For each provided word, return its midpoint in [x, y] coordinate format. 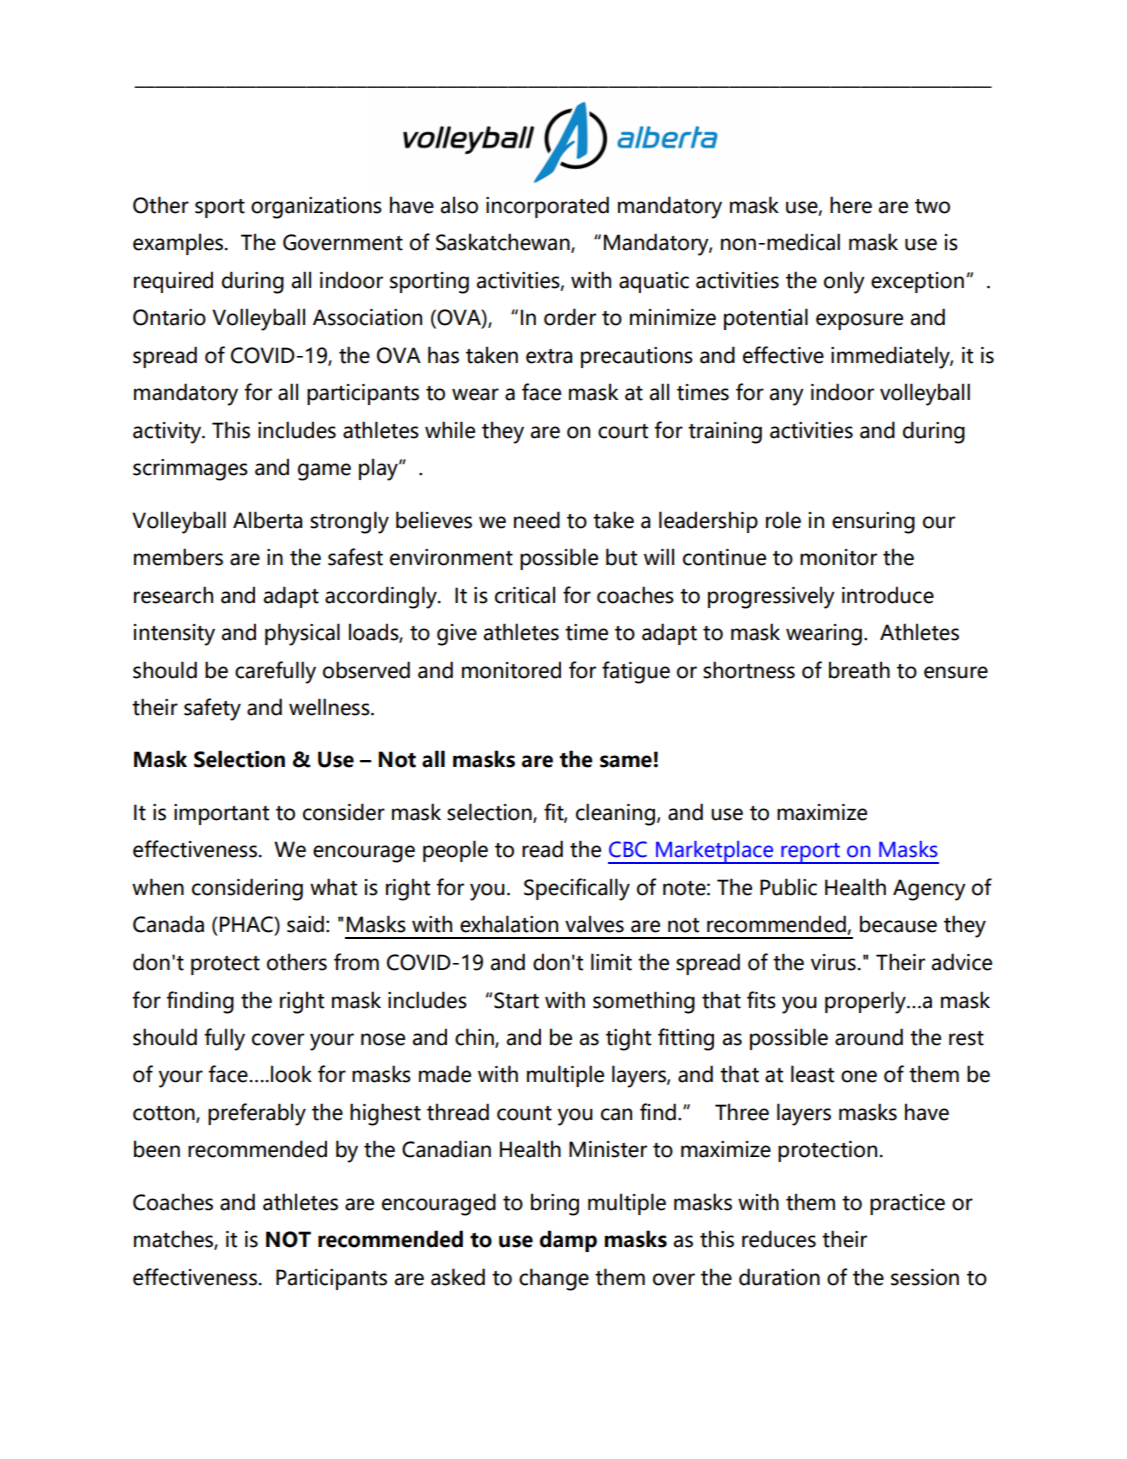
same [626, 761]
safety [212, 709]
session [925, 1277]
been [157, 1149]
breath [859, 670]
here [851, 205]
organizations [316, 208]
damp [568, 1241]
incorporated [547, 207]
